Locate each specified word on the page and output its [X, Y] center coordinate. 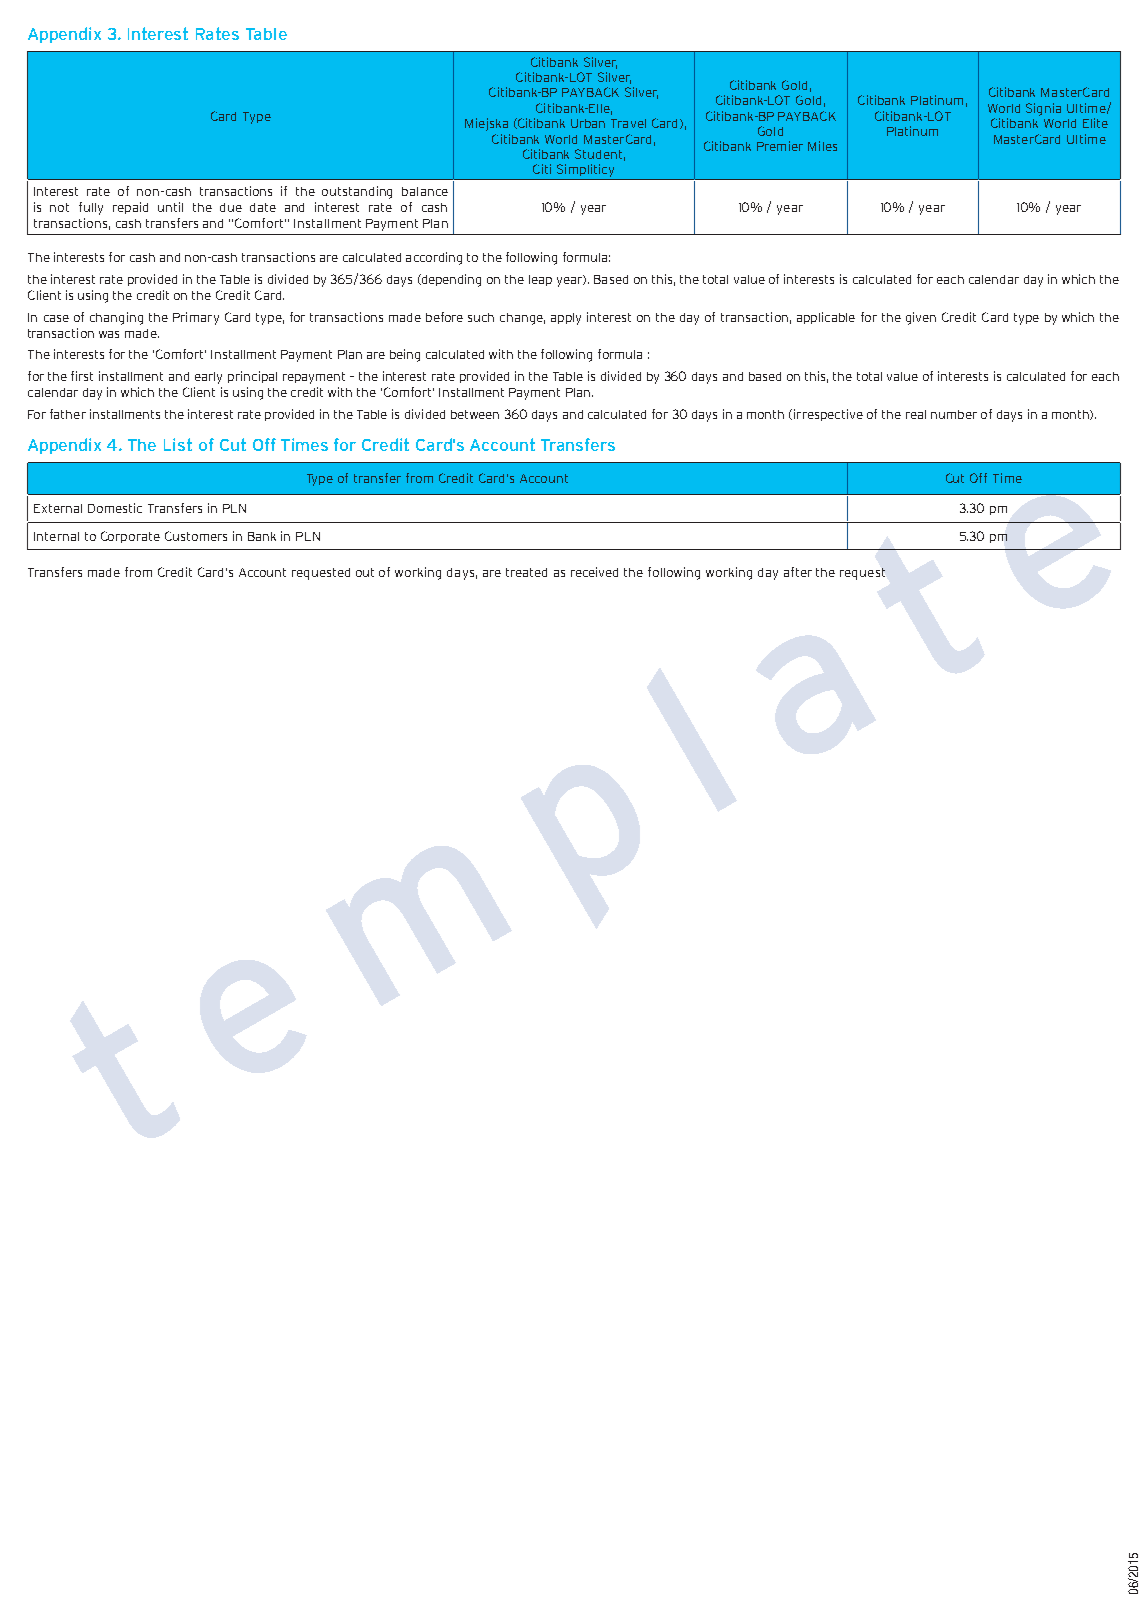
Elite [1095, 123]
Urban [588, 123]
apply [566, 319]
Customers [196, 536]
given [921, 318]
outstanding [357, 192]
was [109, 334]
